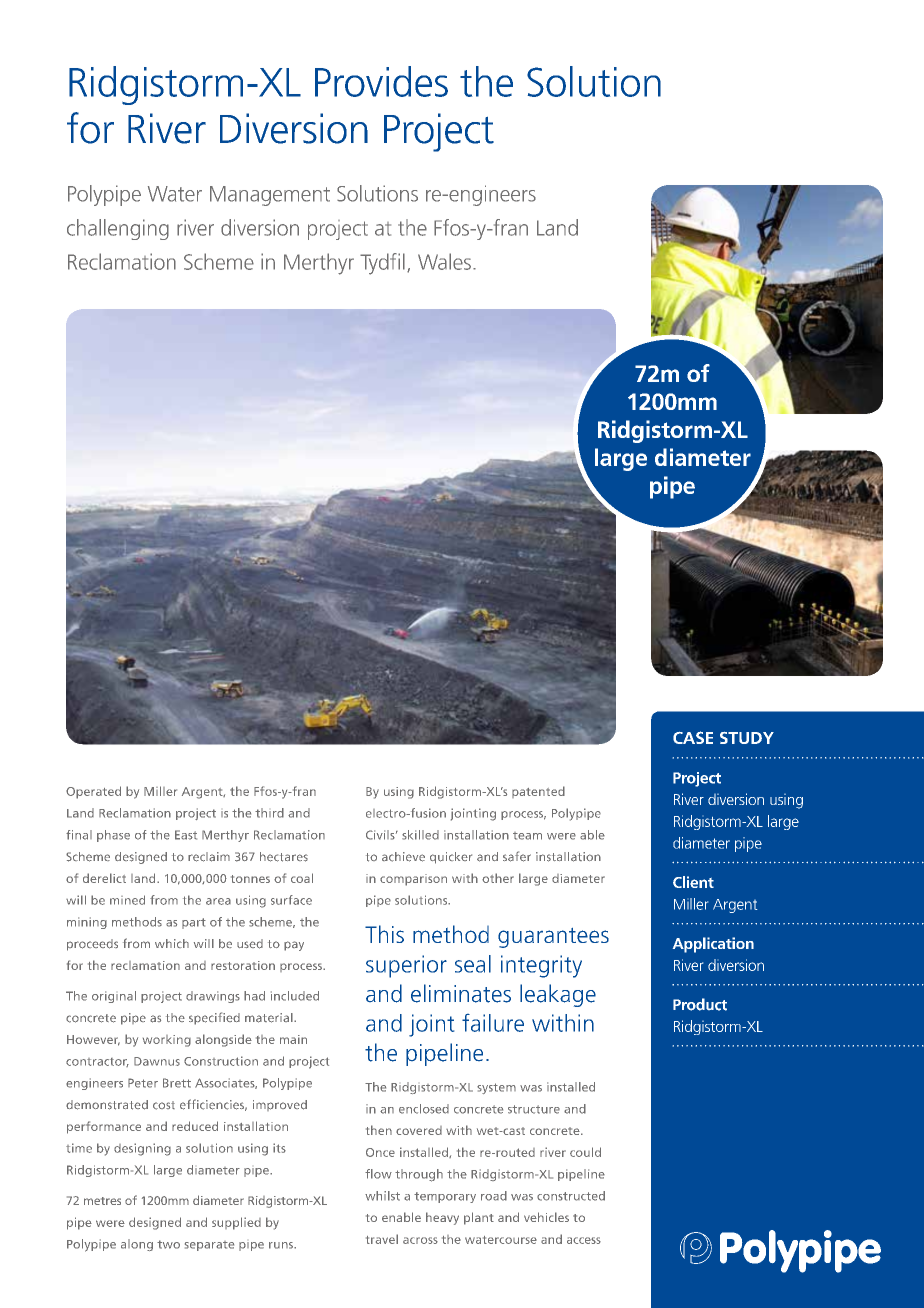  I want to click on skilled, so click(420, 835).
